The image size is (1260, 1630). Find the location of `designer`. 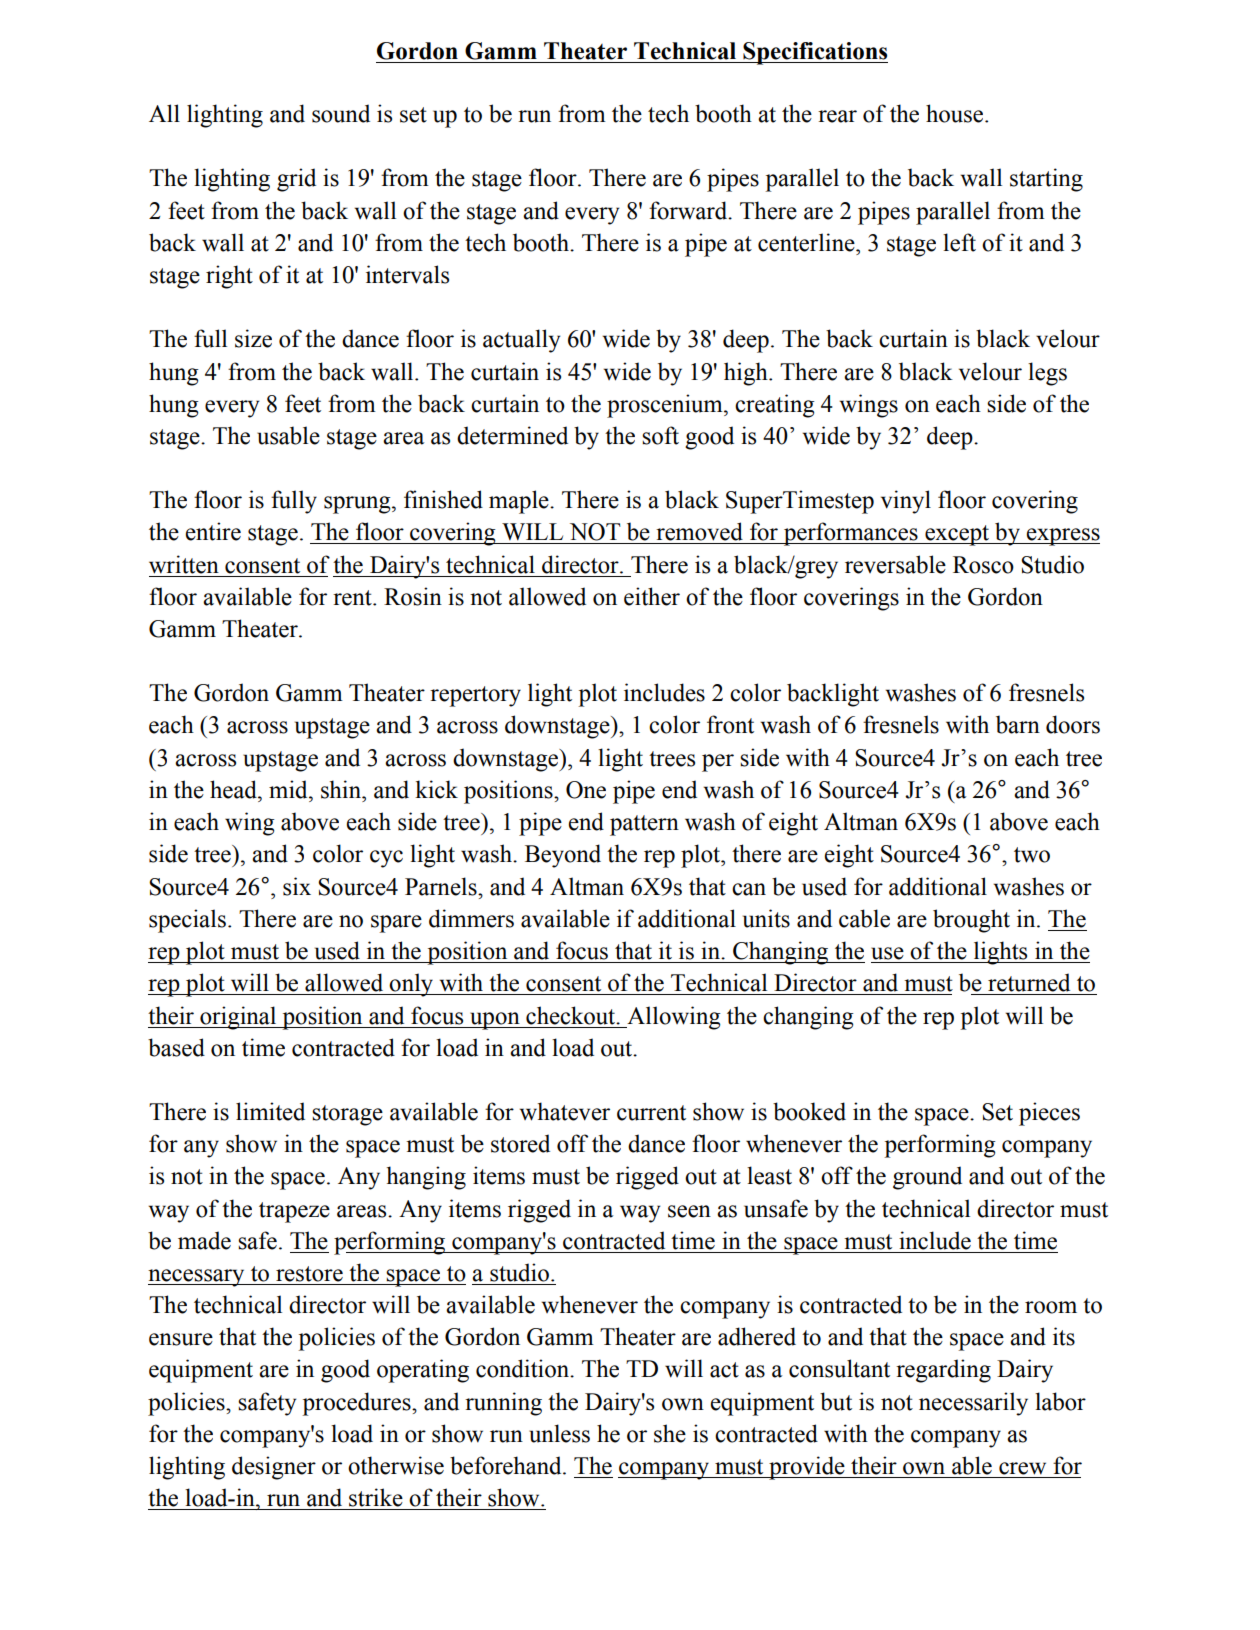

designer is located at coordinates (274, 1468).
